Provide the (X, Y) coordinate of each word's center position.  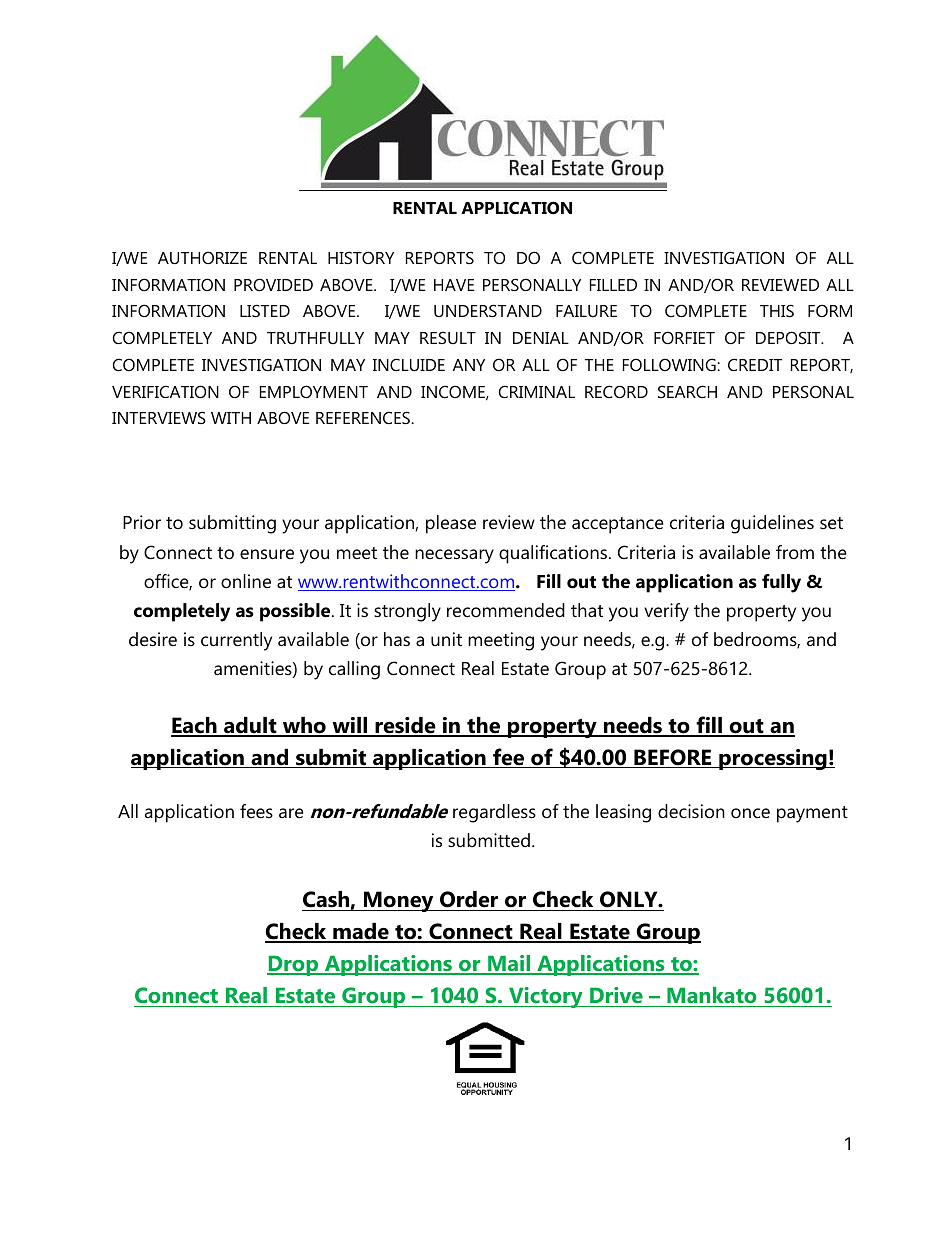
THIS (777, 310)
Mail (509, 964)
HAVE (454, 285)
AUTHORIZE (202, 257)
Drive (616, 995)
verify (666, 612)
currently (236, 641)
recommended (506, 610)
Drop (294, 965)
